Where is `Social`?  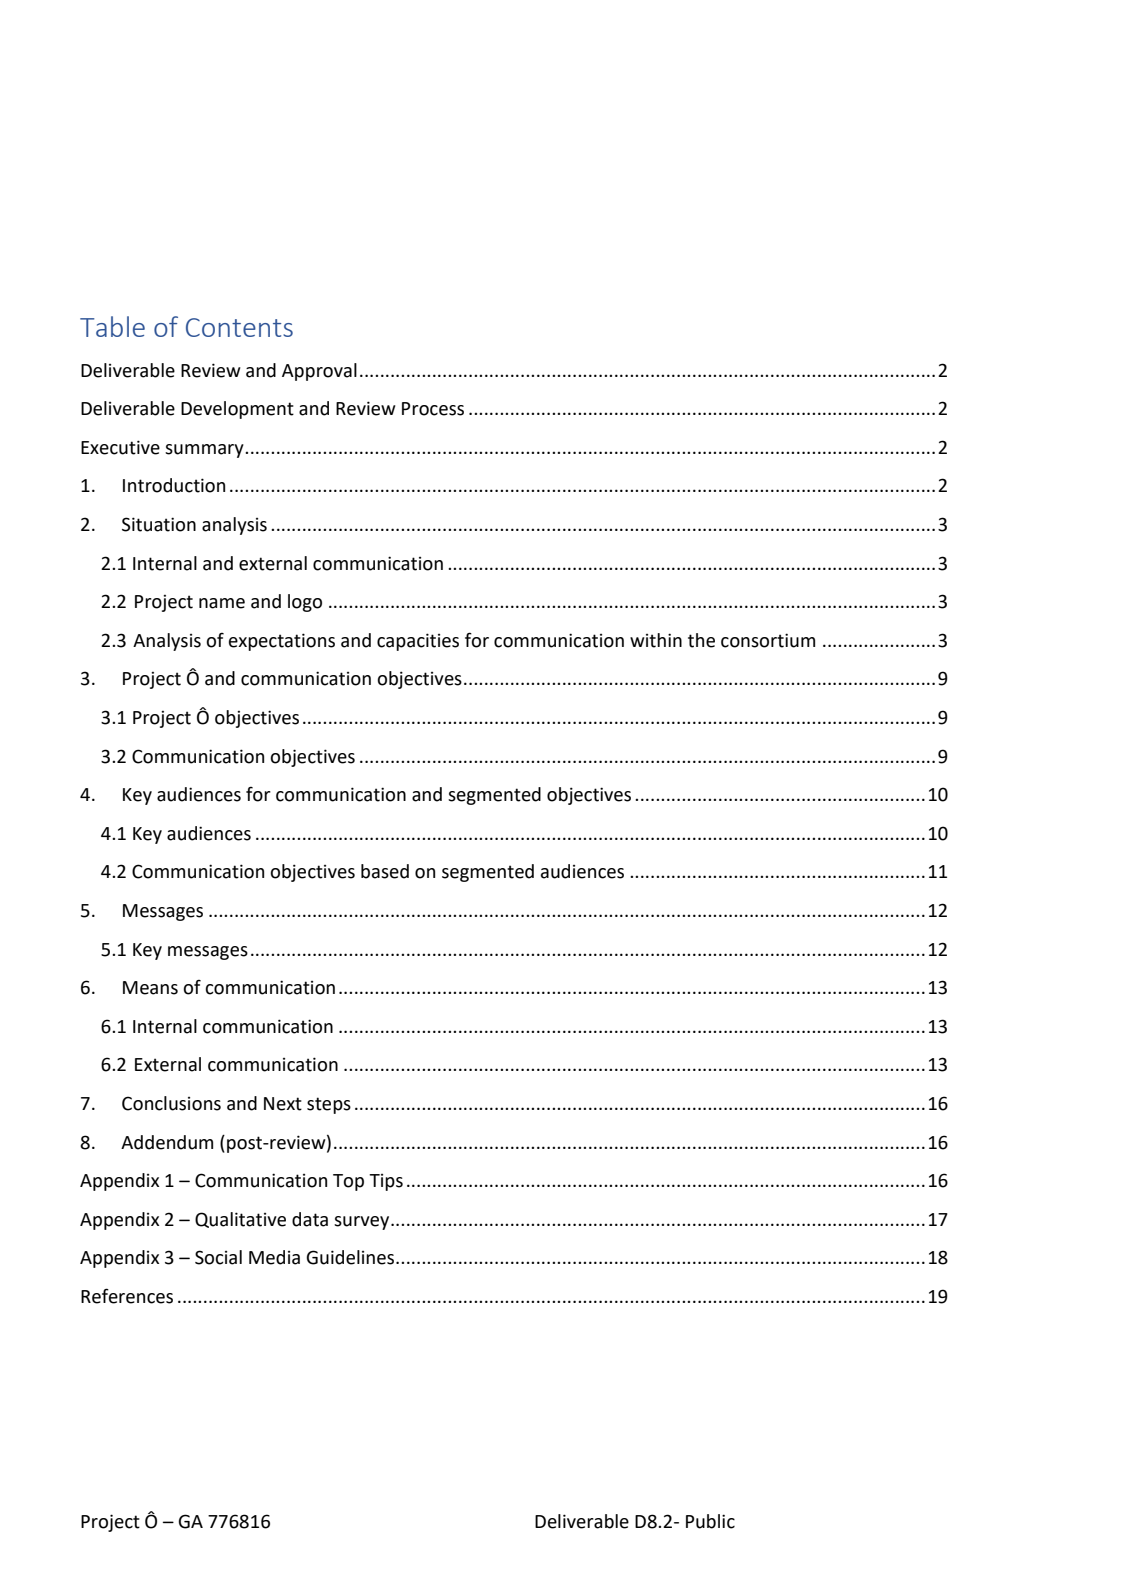 Social is located at coordinates (218, 1257).
